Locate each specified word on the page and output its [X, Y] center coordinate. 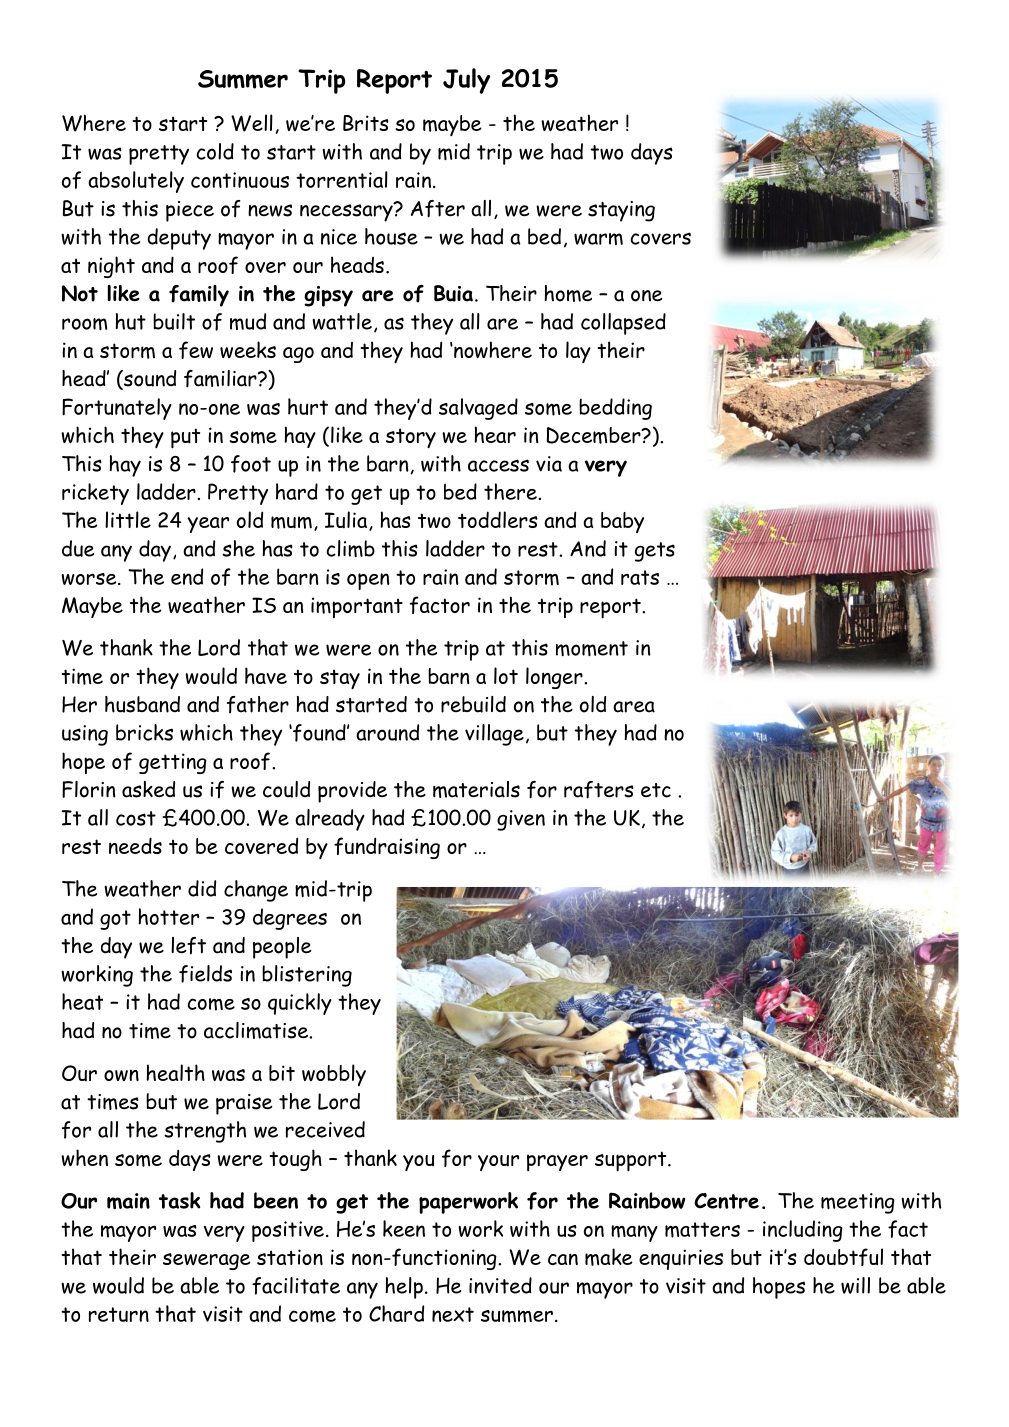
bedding [615, 409]
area [634, 707]
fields [205, 974]
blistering [307, 976]
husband [142, 704]
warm [598, 239]
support [632, 1161]
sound [149, 379]
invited [500, 1285]
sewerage [207, 1261]
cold [215, 151]
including [803, 1231]
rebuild [473, 704]
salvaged [478, 409]
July [466, 81]
